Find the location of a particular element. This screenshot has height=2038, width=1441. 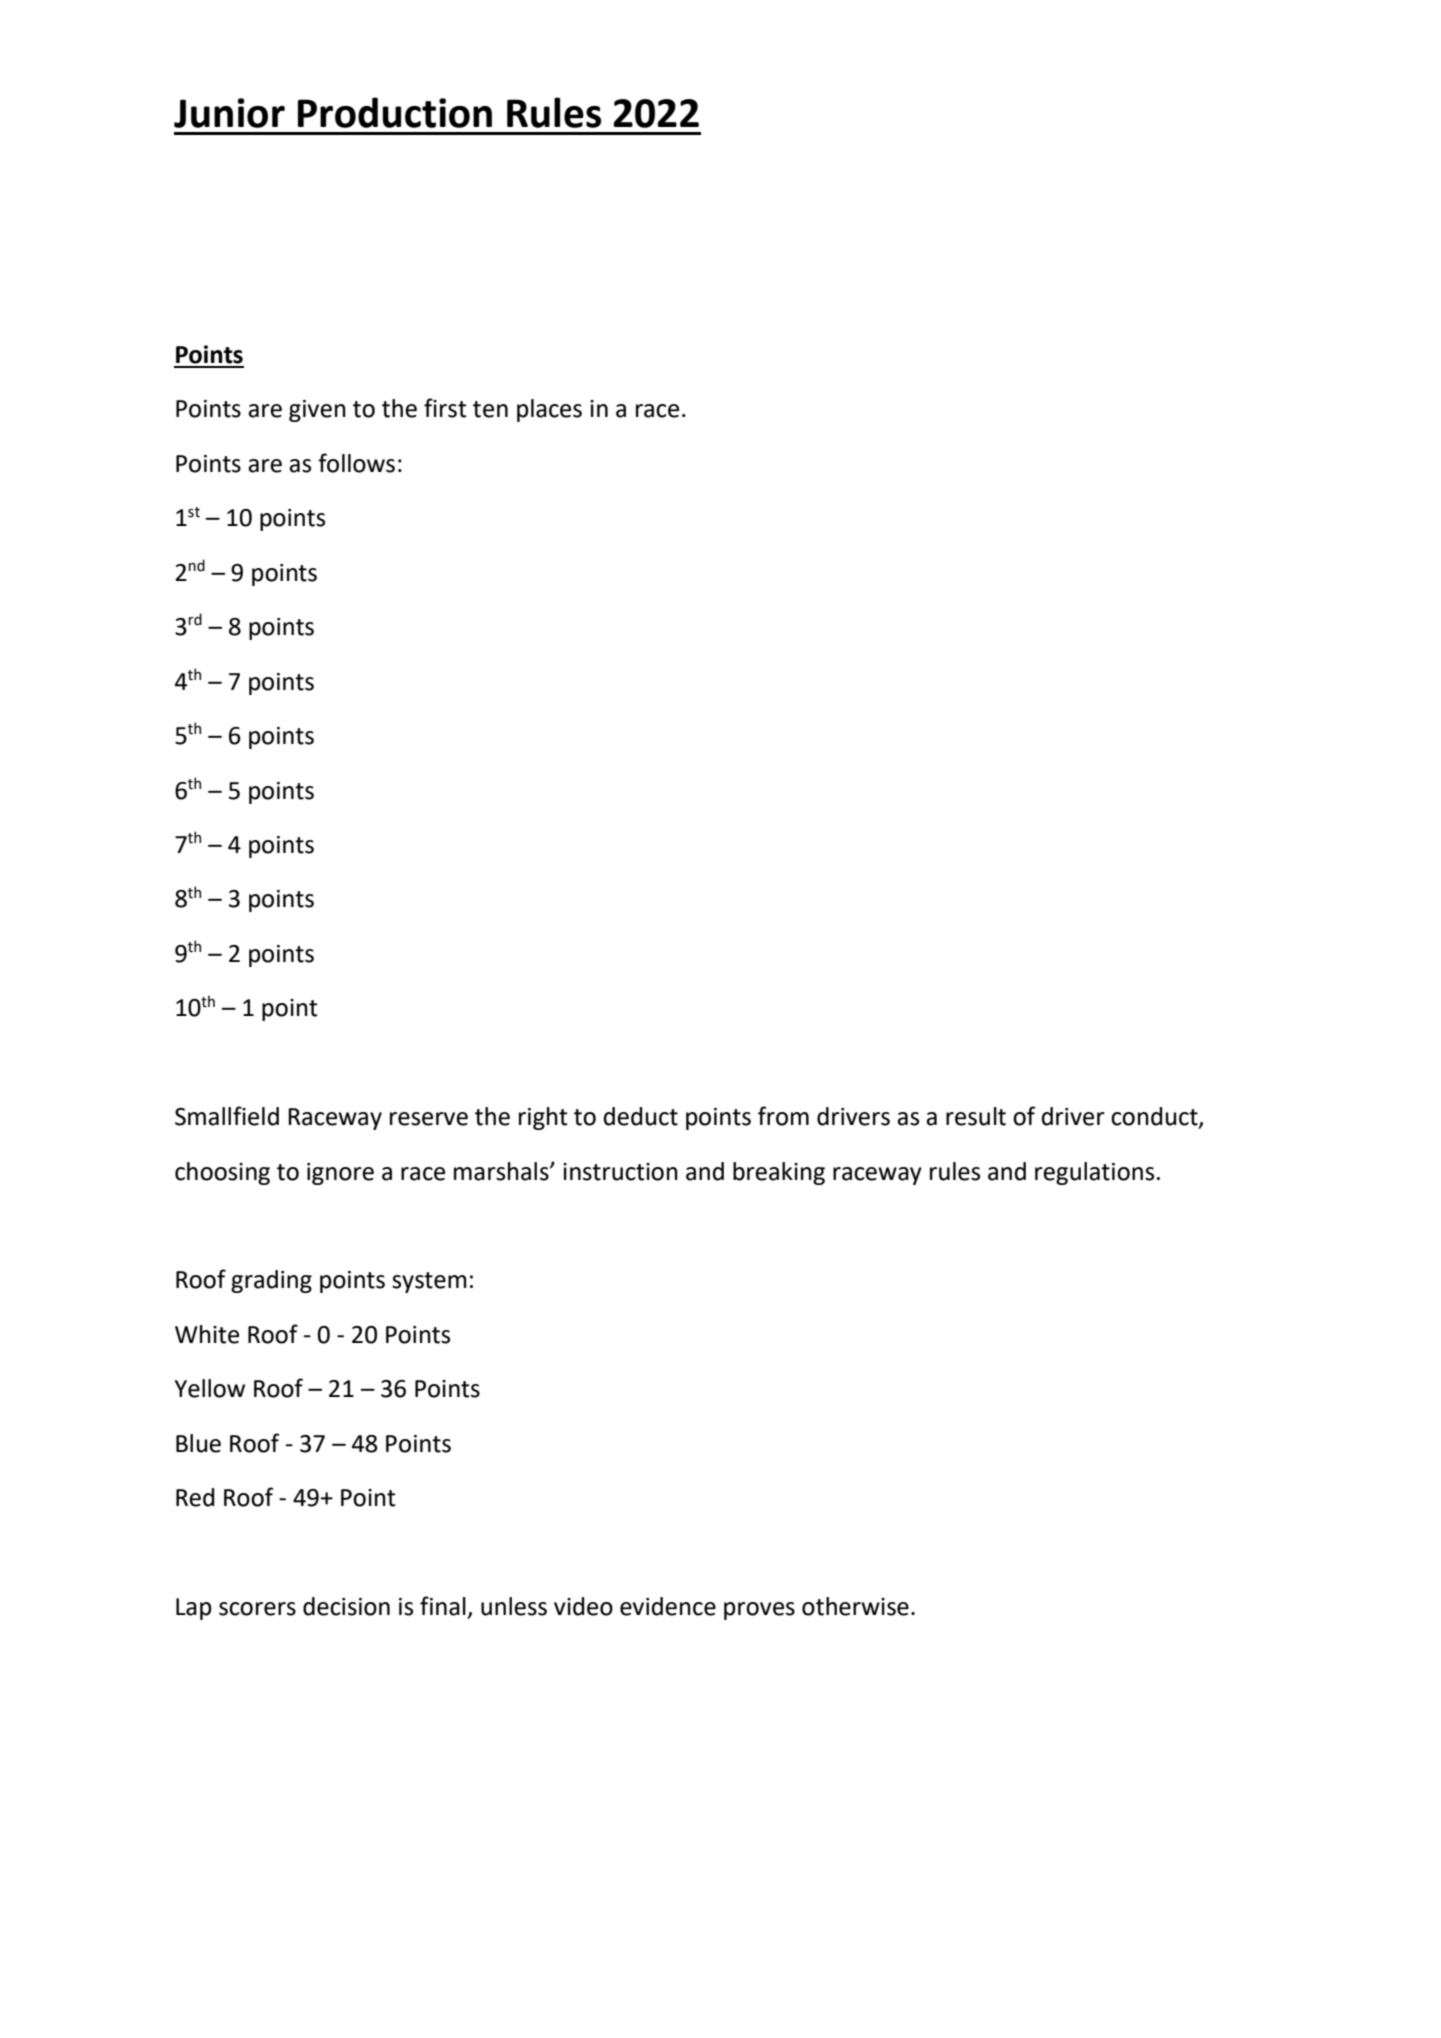

follows is located at coordinates (356, 463).
